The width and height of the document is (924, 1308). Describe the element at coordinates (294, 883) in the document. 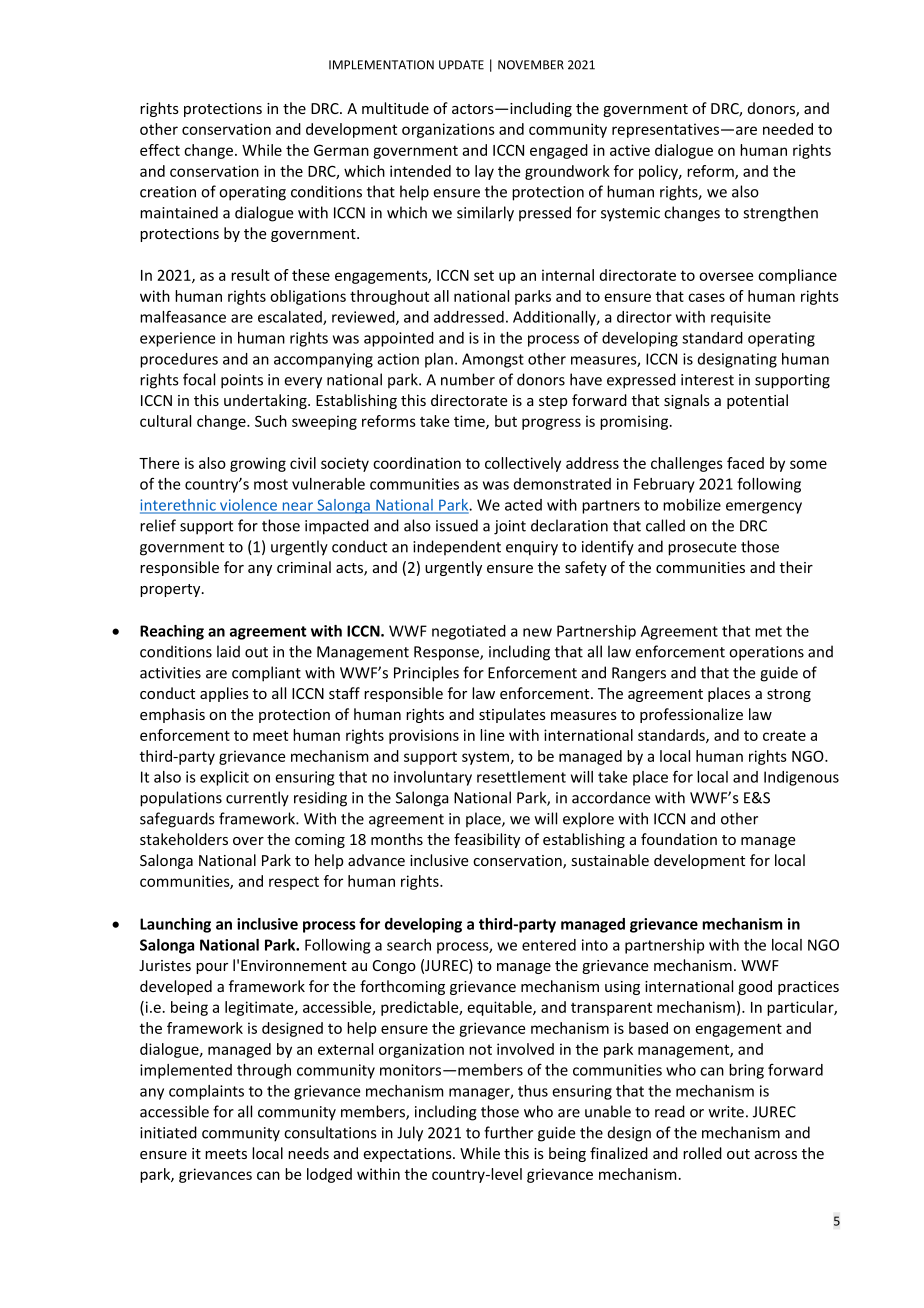

I see `respect` at that location.
